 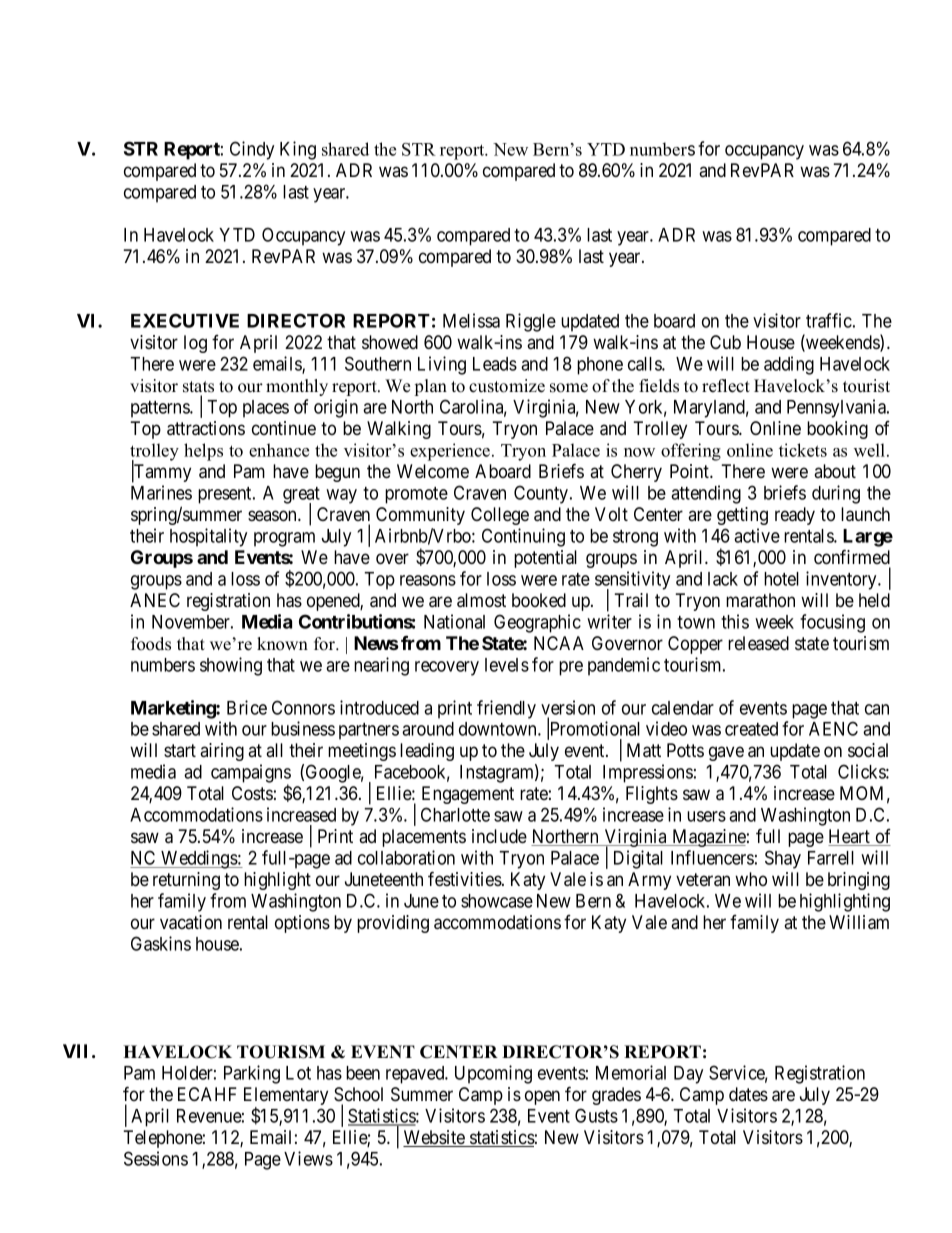 What do you see at coordinates (758, 643) in the screenshot?
I see `released` at bounding box center [758, 643].
